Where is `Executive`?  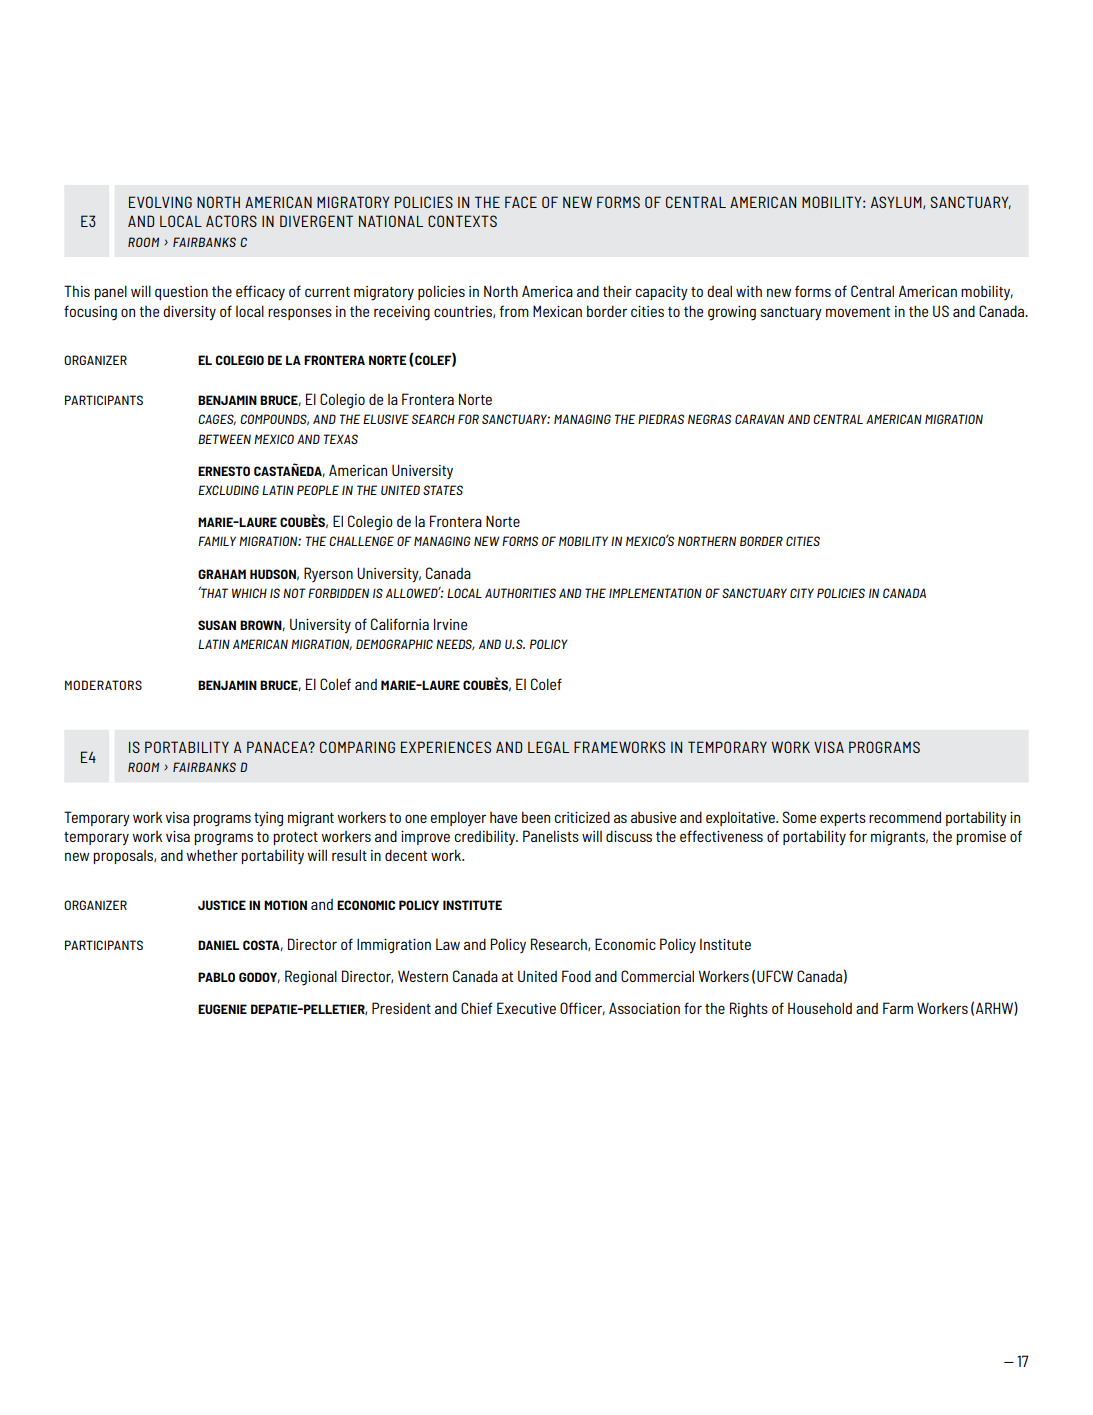
Executive is located at coordinates (526, 1008).
